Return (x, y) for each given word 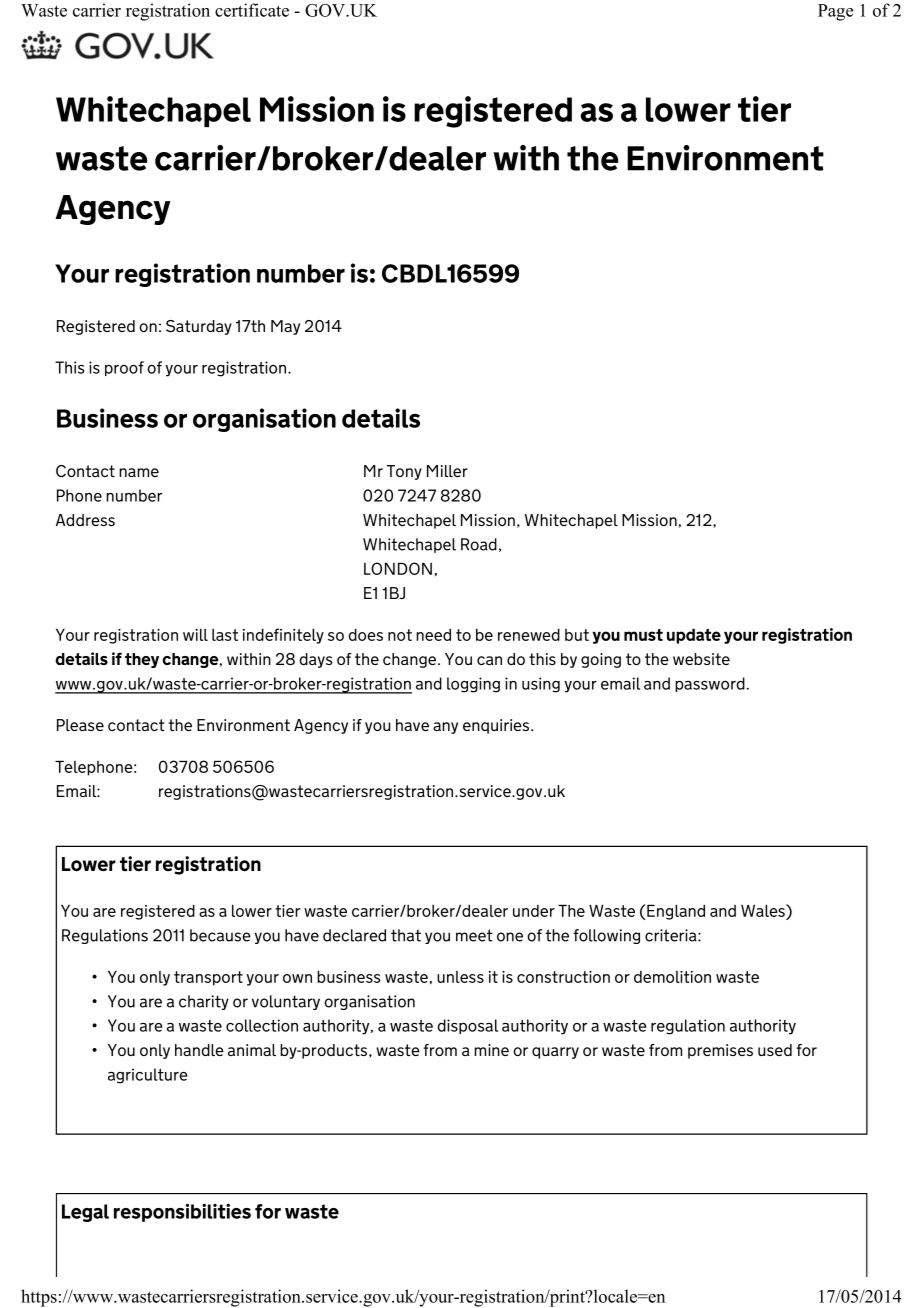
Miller (447, 471)
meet (474, 935)
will (195, 634)
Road (479, 544)
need (433, 634)
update (694, 636)
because (220, 935)
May (285, 327)
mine (491, 1050)
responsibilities (182, 1212)
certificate (252, 10)
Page (835, 12)
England (676, 912)
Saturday (199, 327)
